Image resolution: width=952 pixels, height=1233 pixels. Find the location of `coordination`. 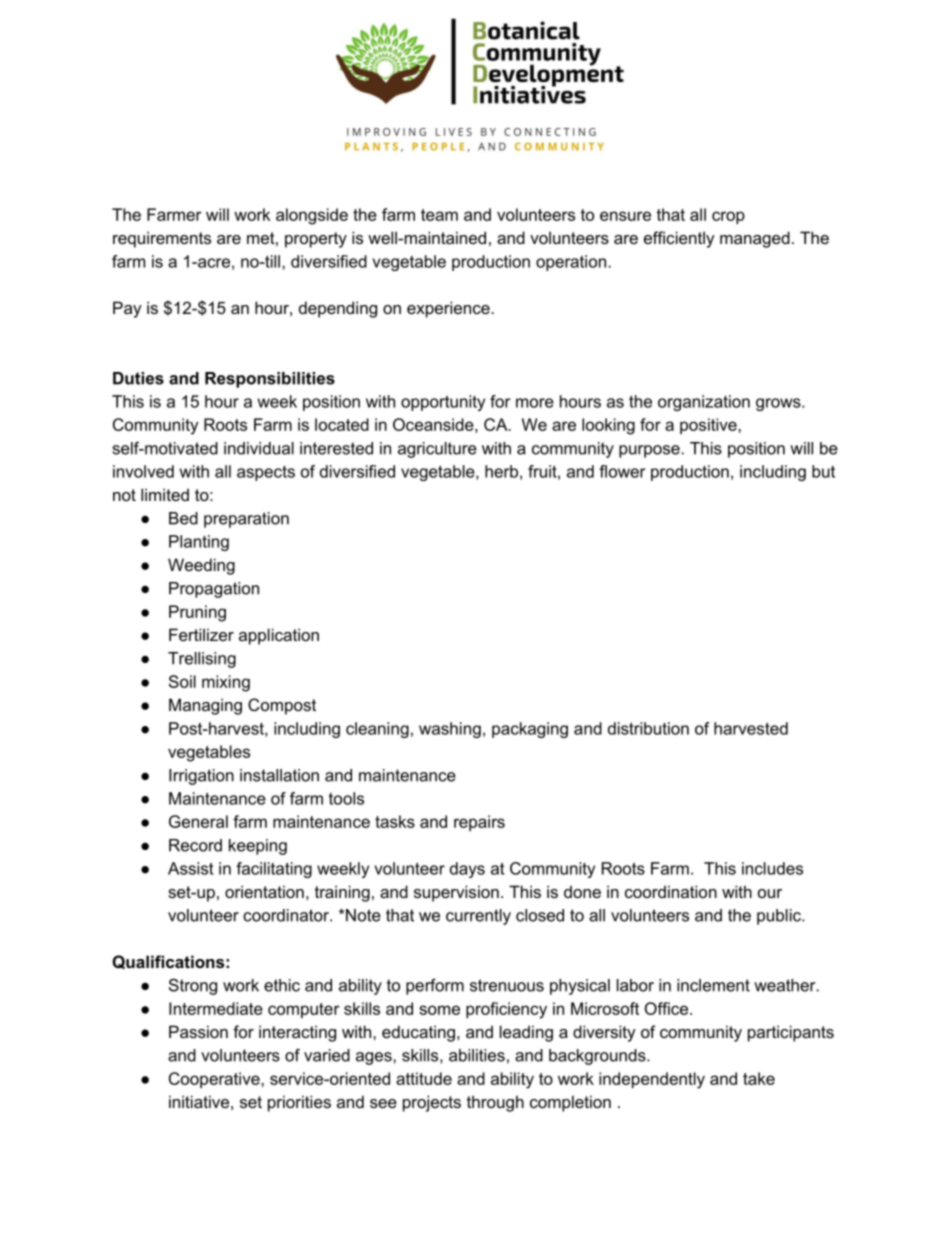

coordination is located at coordinates (671, 891).
